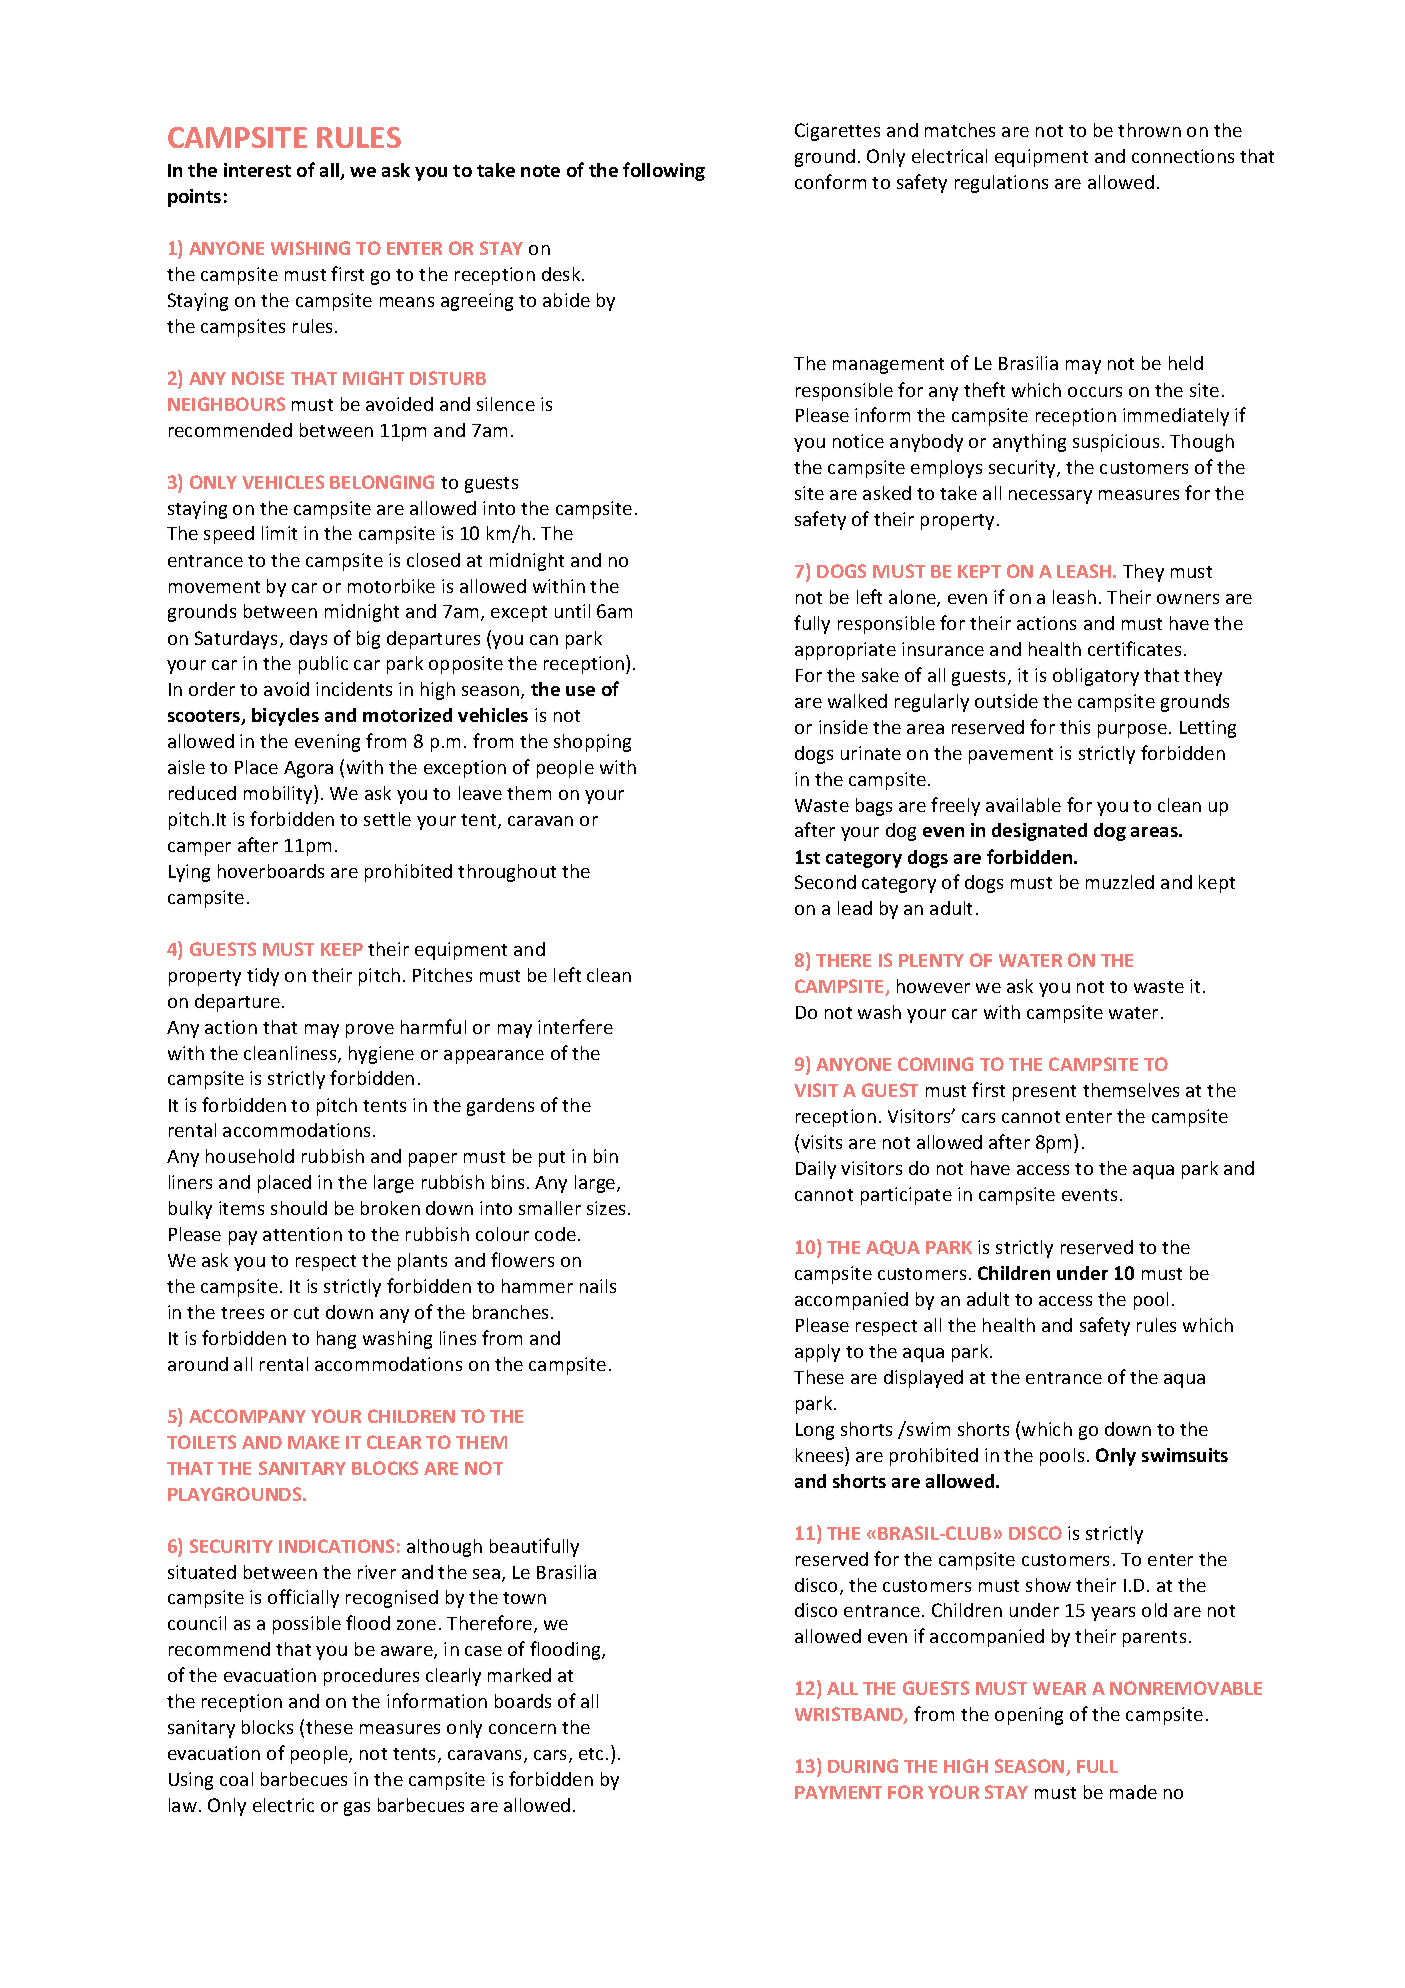  Describe the element at coordinates (342, 949) in the image. I see `KEEP` at that location.
